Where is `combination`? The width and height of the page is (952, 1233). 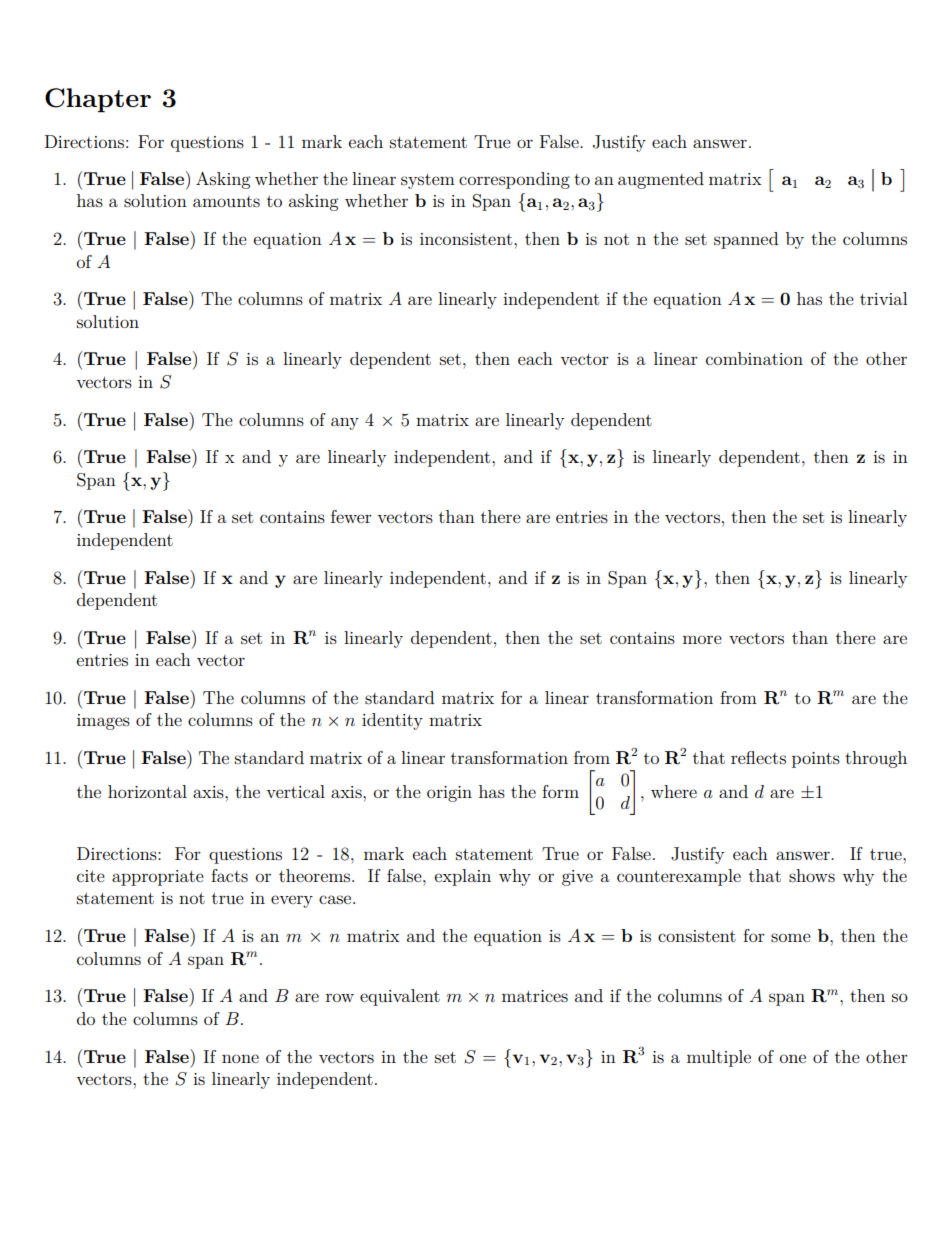
combination is located at coordinates (754, 358).
